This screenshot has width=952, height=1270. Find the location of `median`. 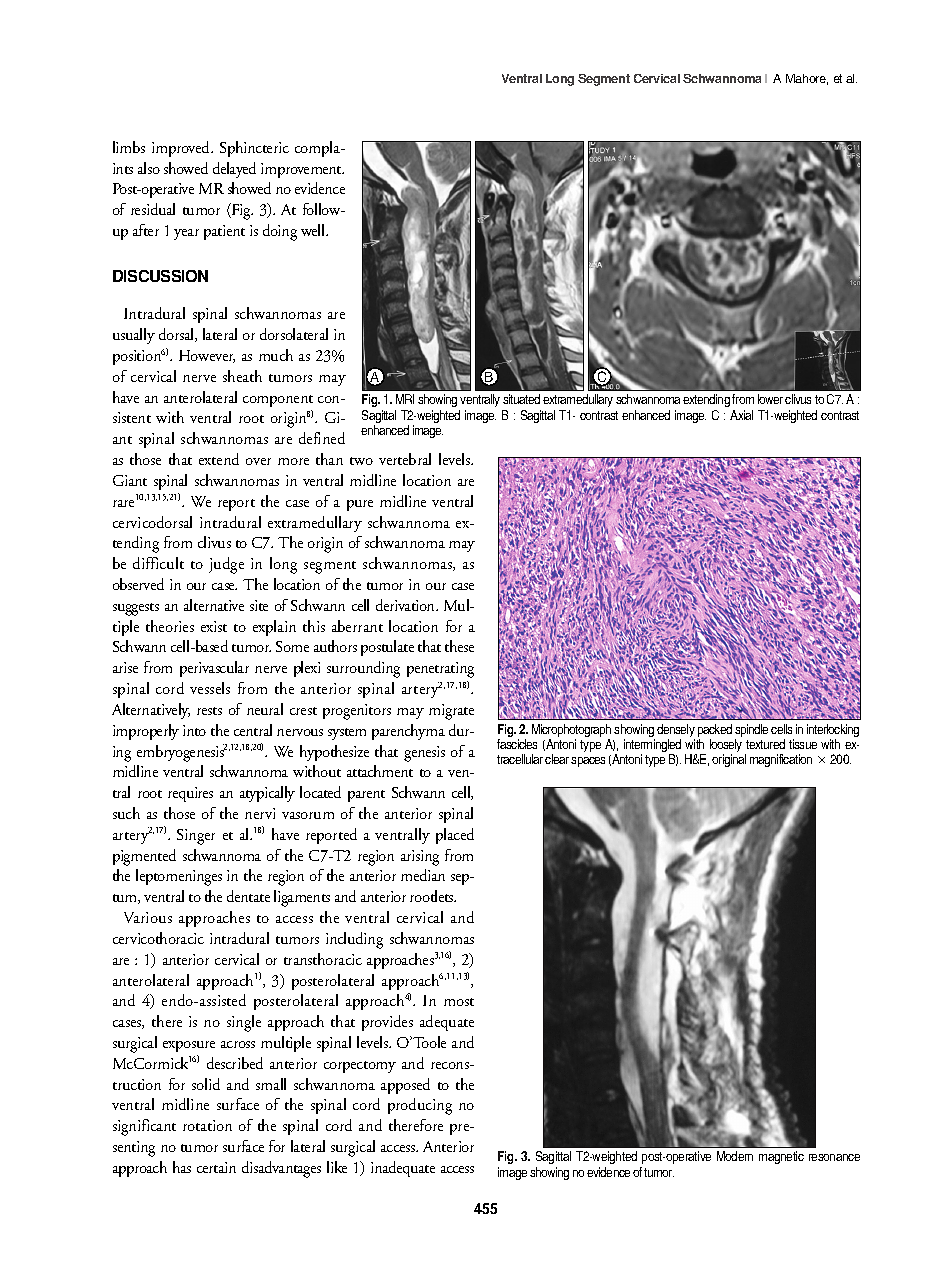

median is located at coordinates (423, 875).
